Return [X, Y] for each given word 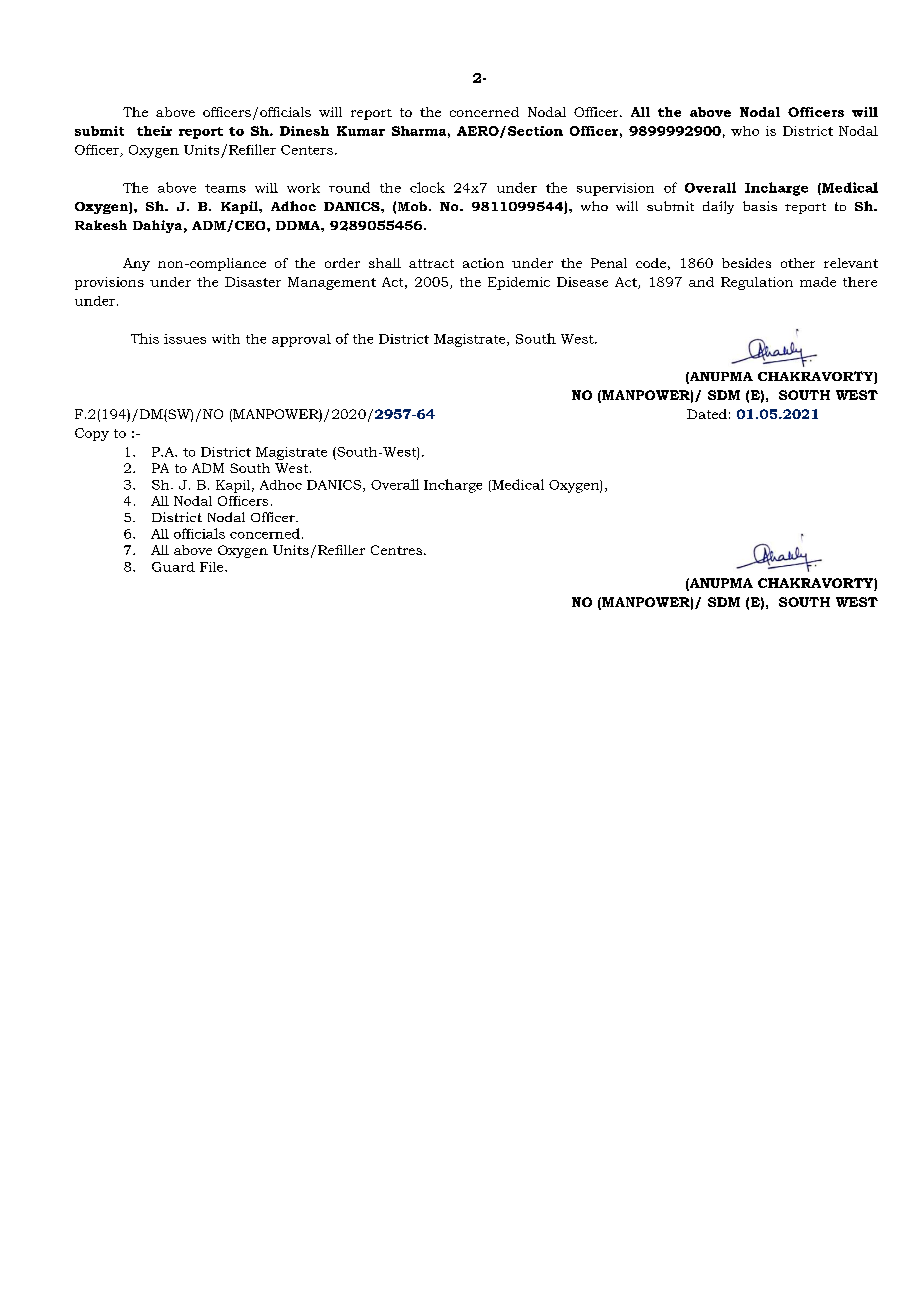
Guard [173, 567]
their [154, 131]
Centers [307, 150]
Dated [707, 414]
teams [225, 188]
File [213, 567]
